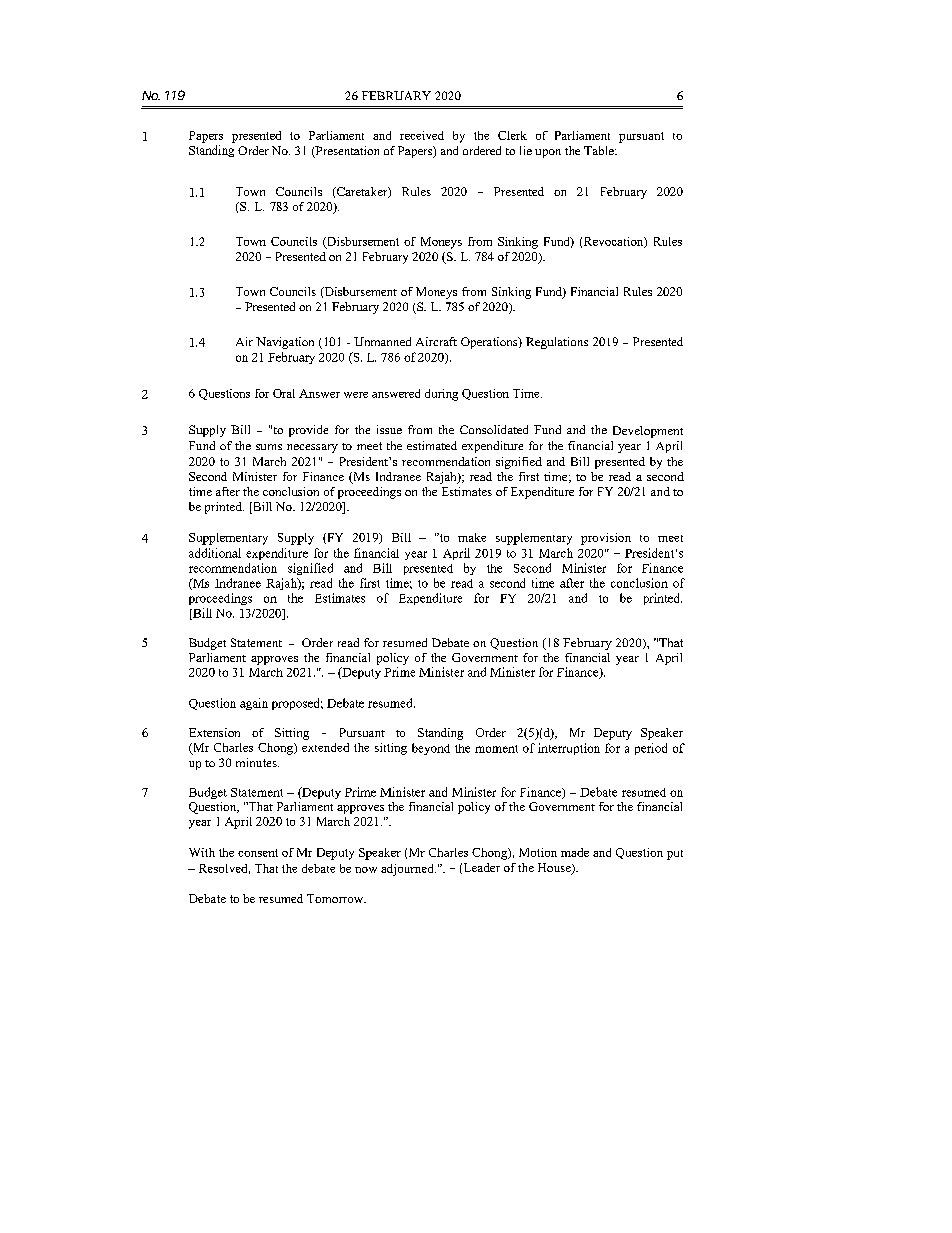 This screenshot has height=1233, width=952. What do you see at coordinates (648, 432) in the screenshot?
I see `Development` at bounding box center [648, 432].
